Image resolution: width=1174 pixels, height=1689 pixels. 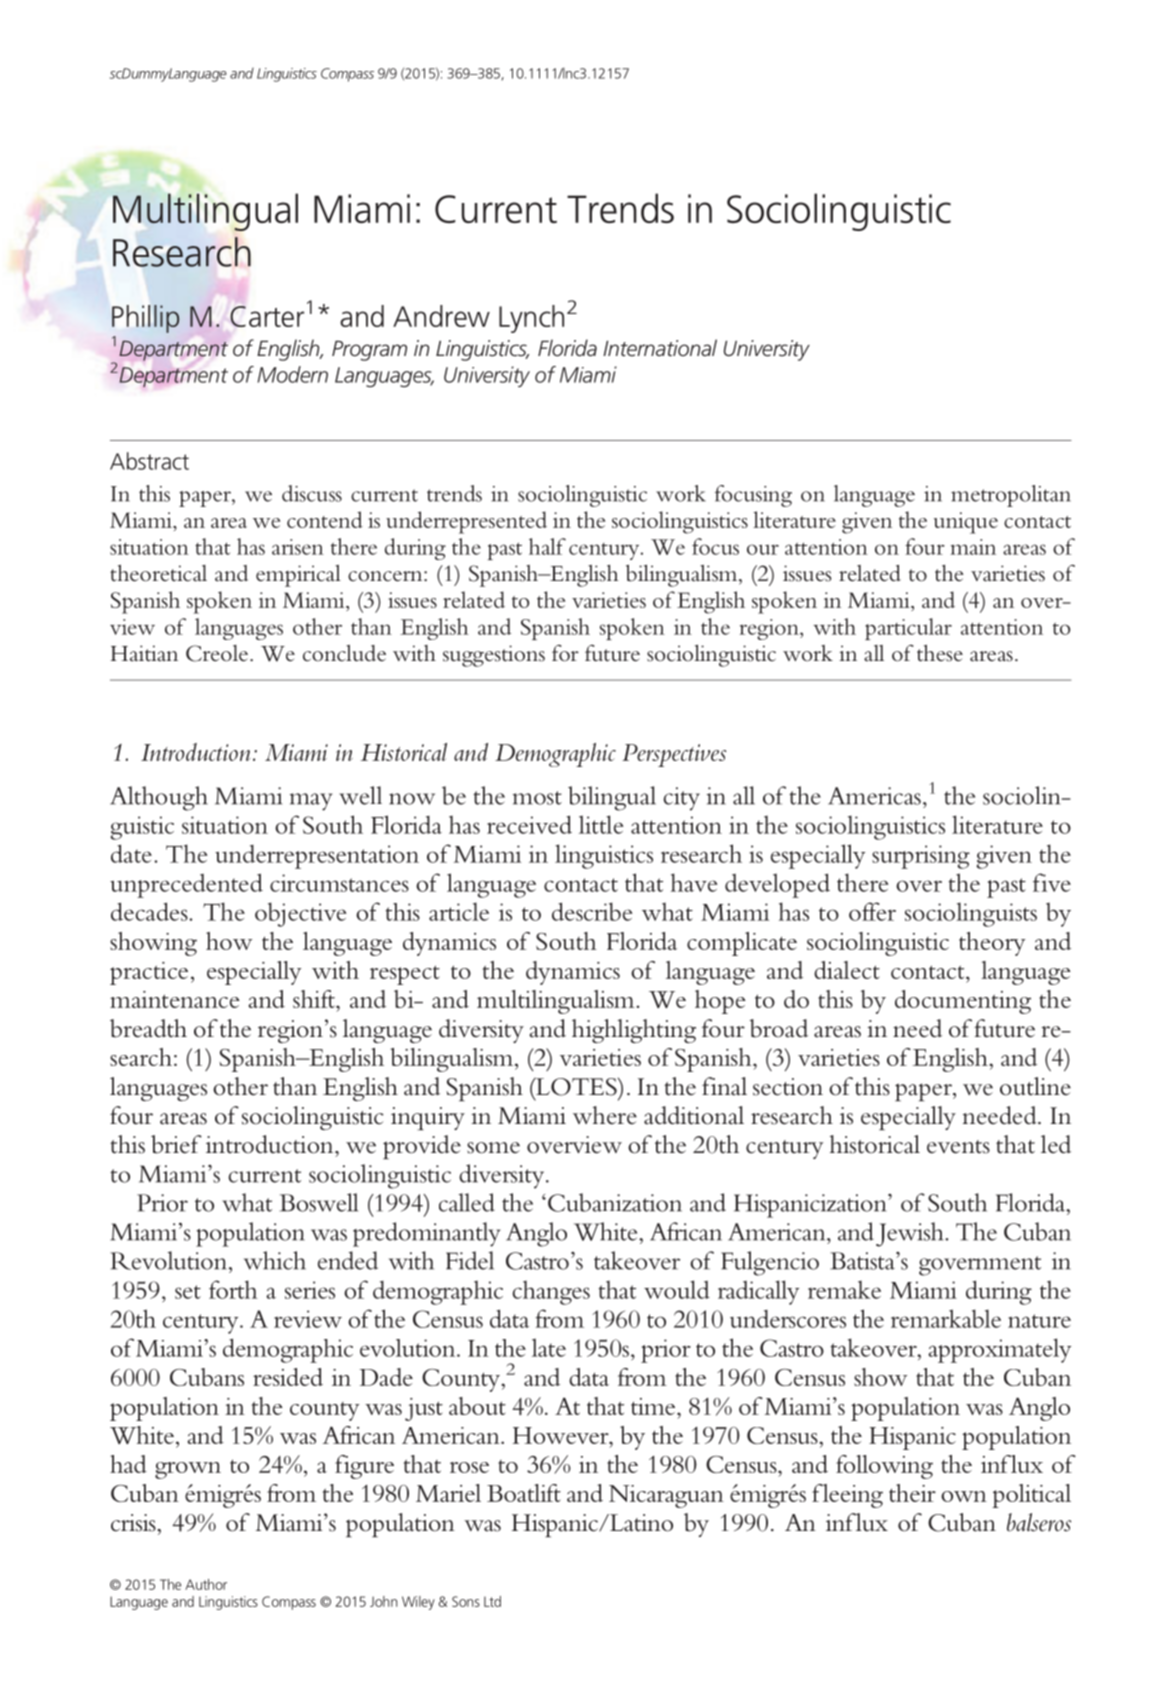 What do you see at coordinates (592, 911) in the screenshot?
I see `describe` at bounding box center [592, 911].
